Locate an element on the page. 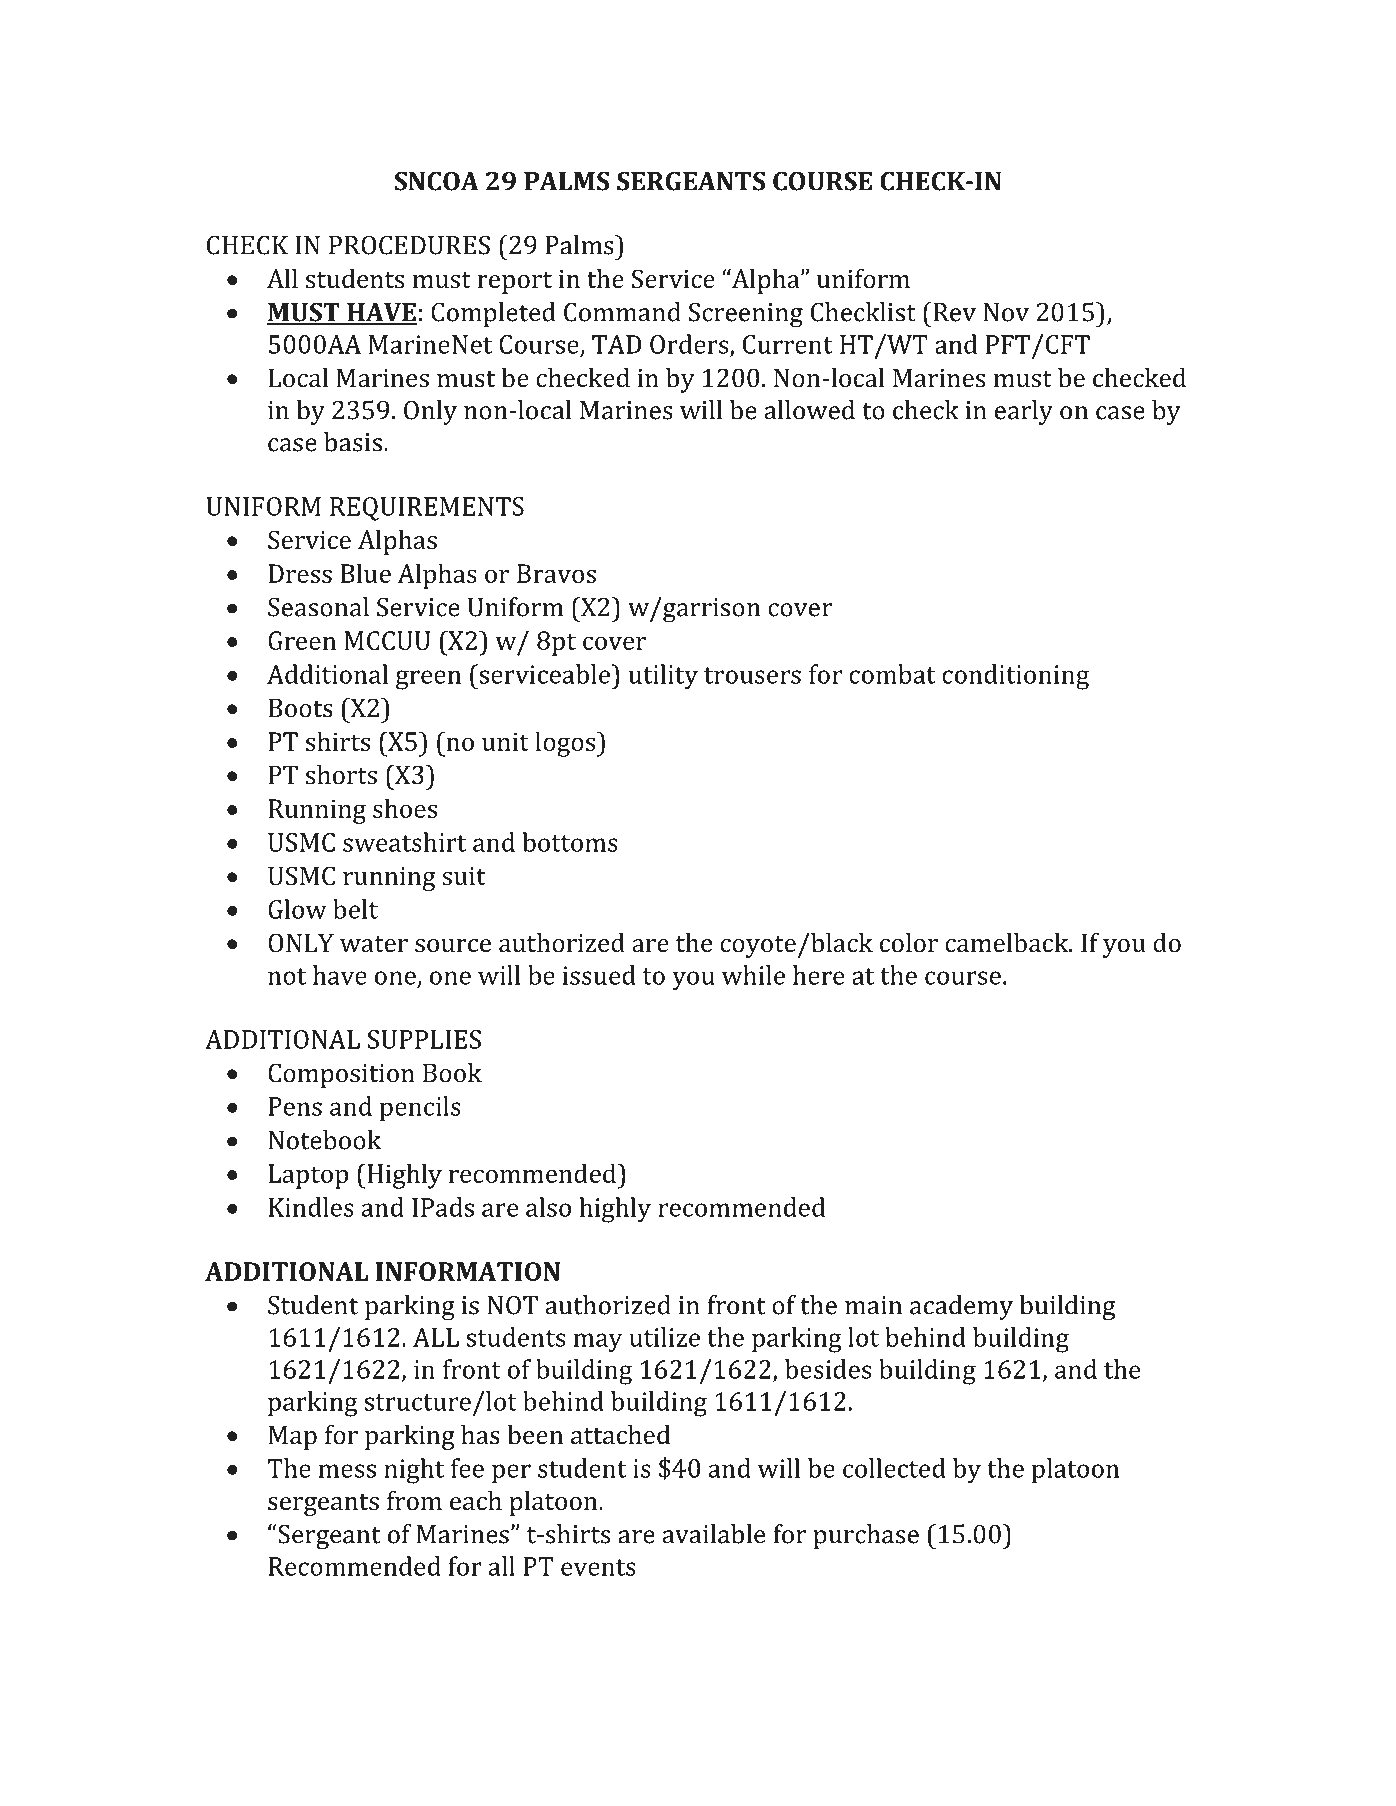  available is located at coordinates (714, 1534).
